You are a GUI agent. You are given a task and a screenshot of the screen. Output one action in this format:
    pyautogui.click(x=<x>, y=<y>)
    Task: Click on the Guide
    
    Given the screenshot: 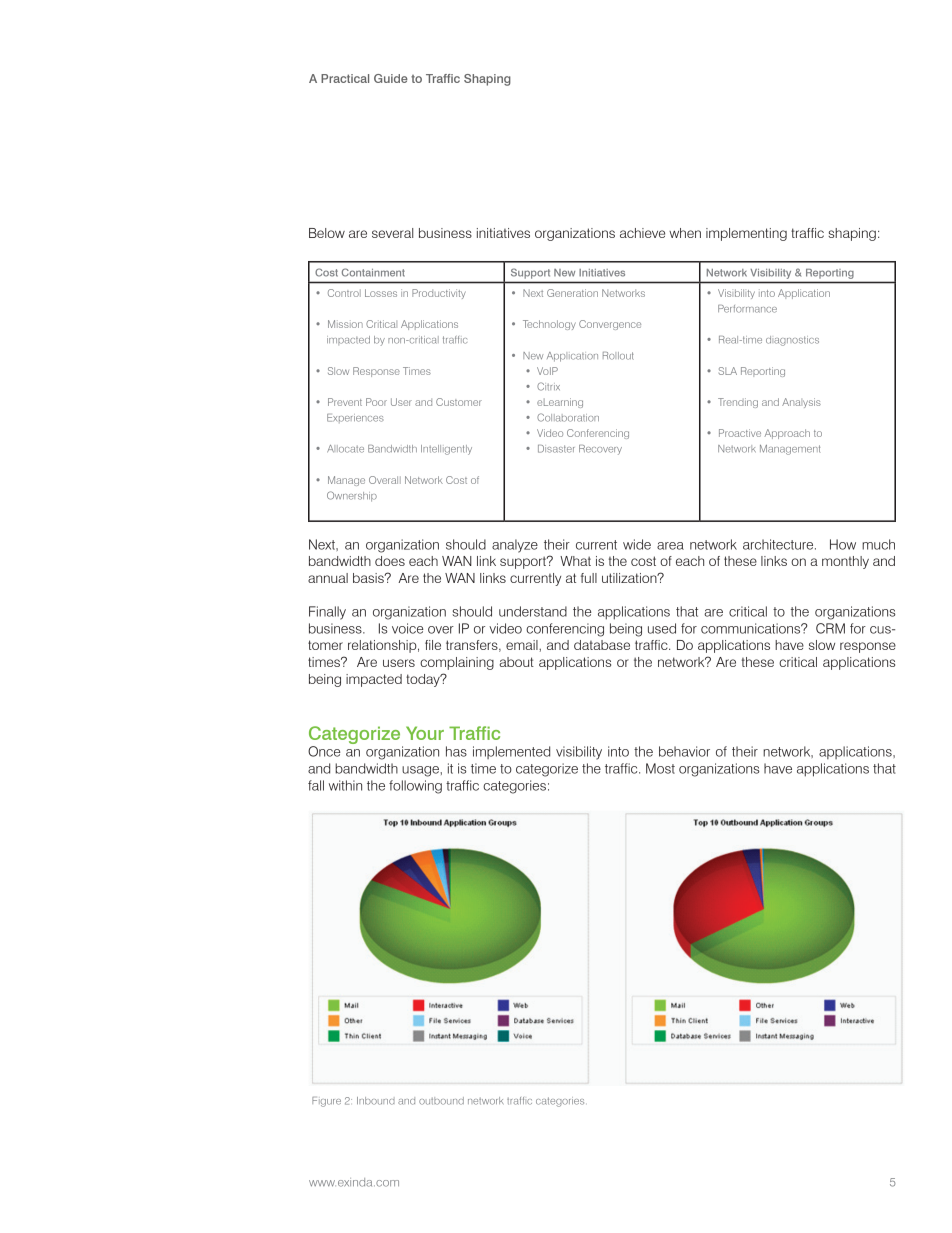 What is the action you would take?
    pyautogui.click(x=391, y=78)
